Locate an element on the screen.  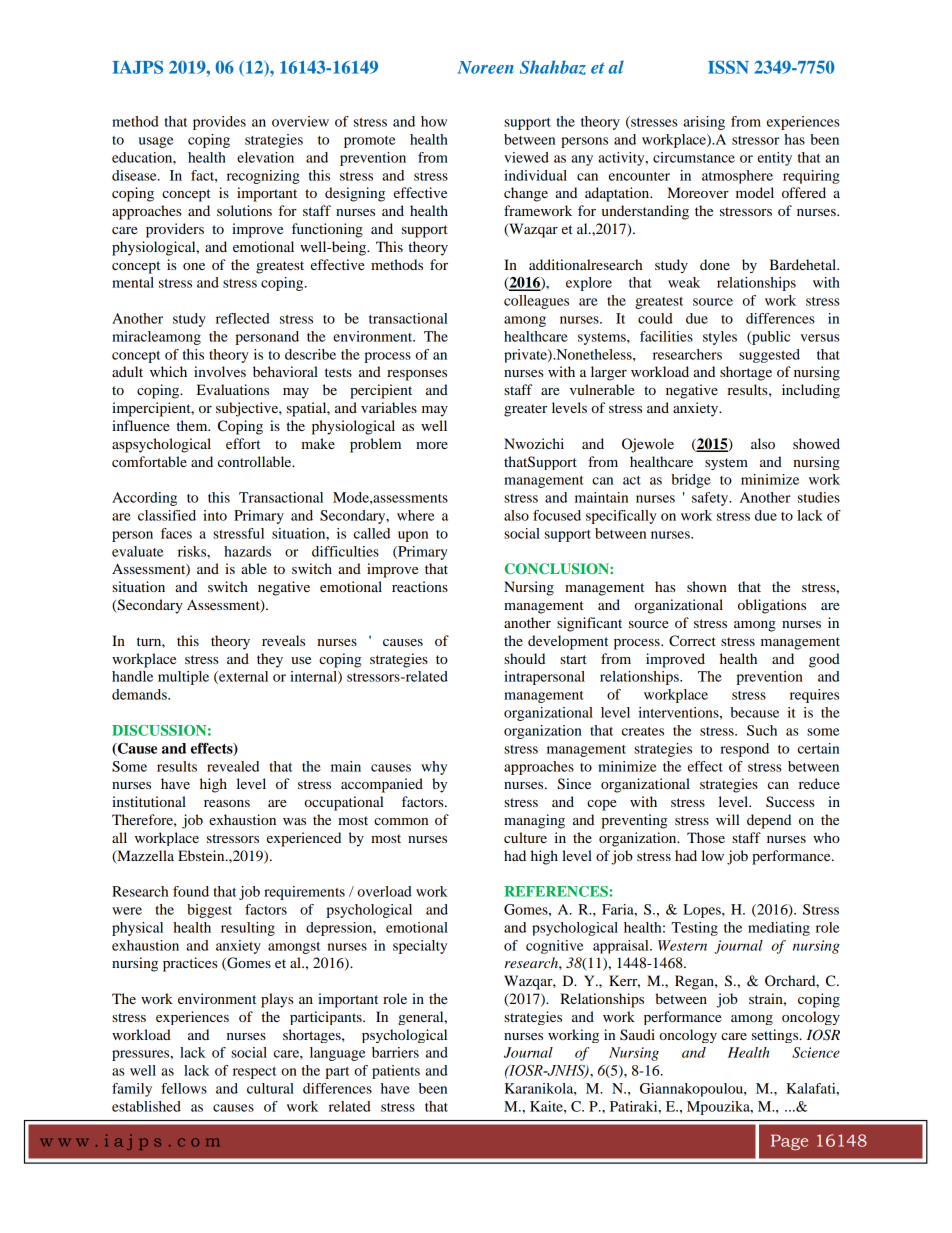
them is located at coordinates (193, 425).
